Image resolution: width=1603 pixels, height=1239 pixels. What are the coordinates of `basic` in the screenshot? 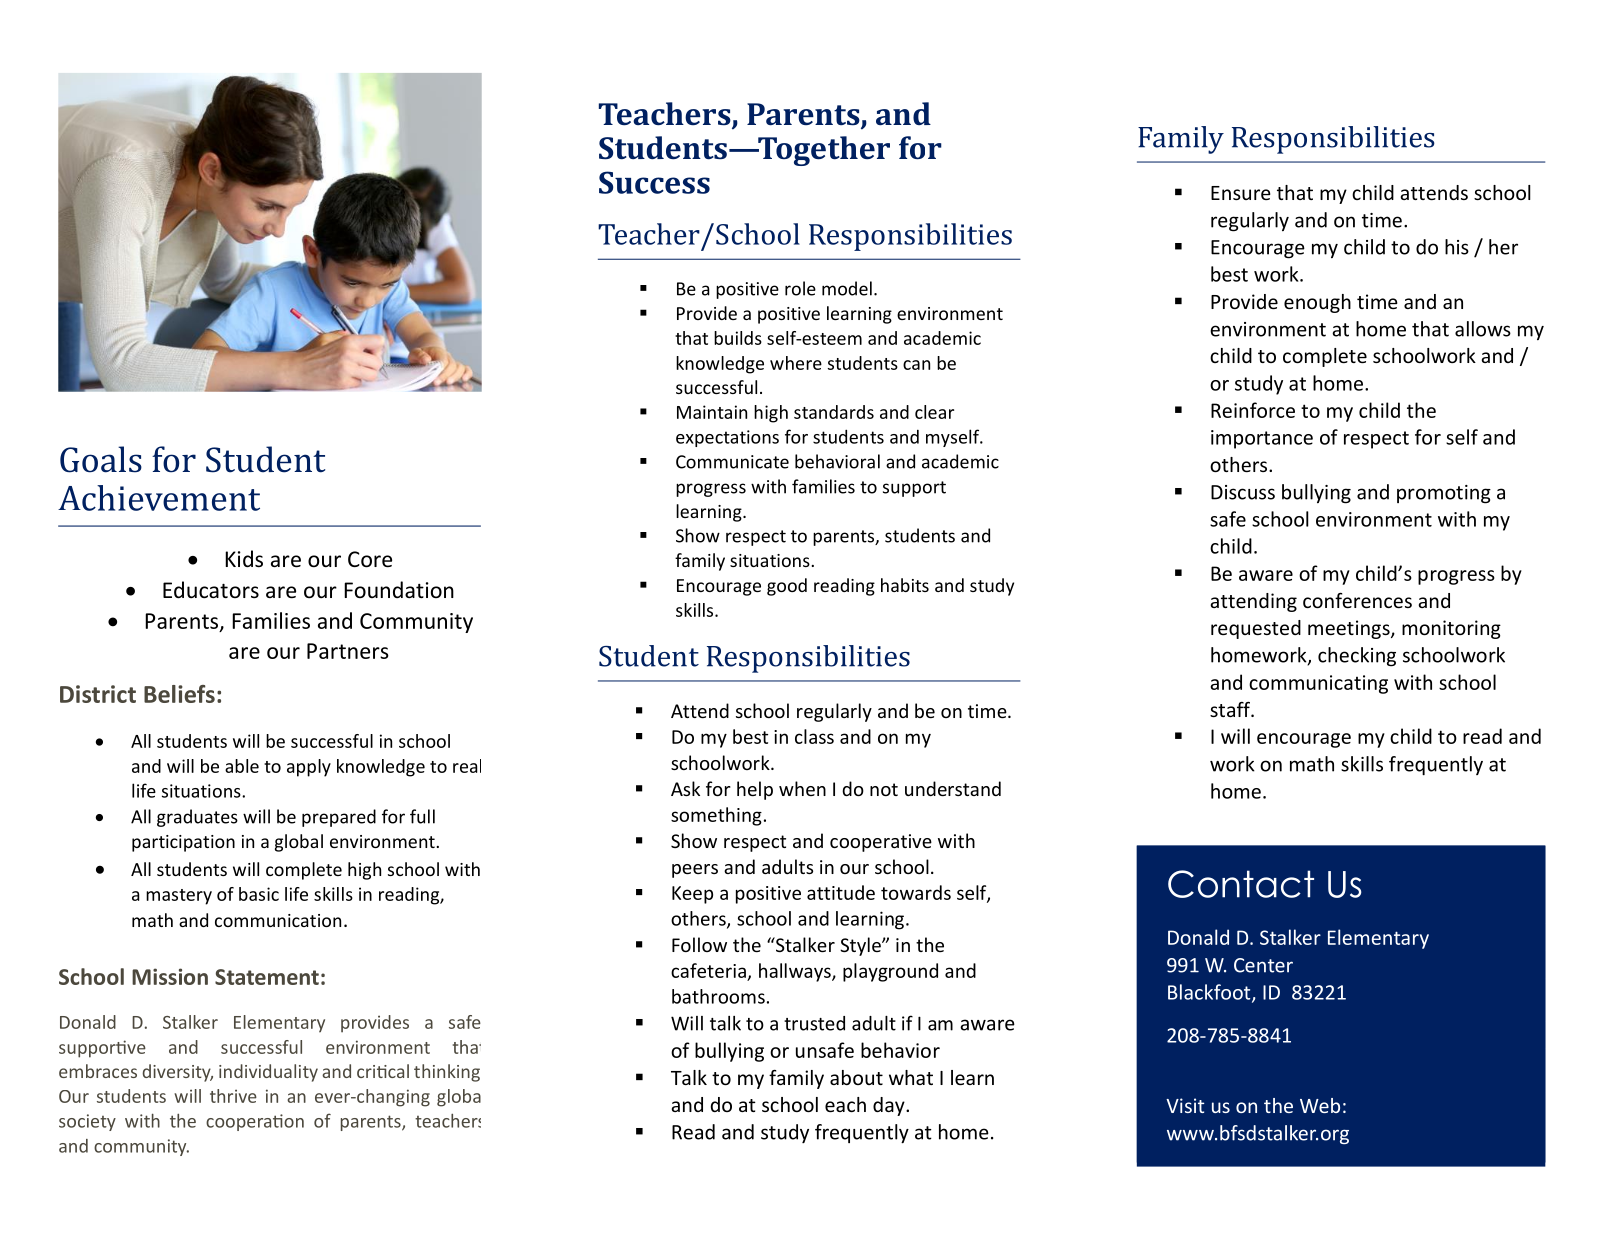 It's located at (259, 894).
